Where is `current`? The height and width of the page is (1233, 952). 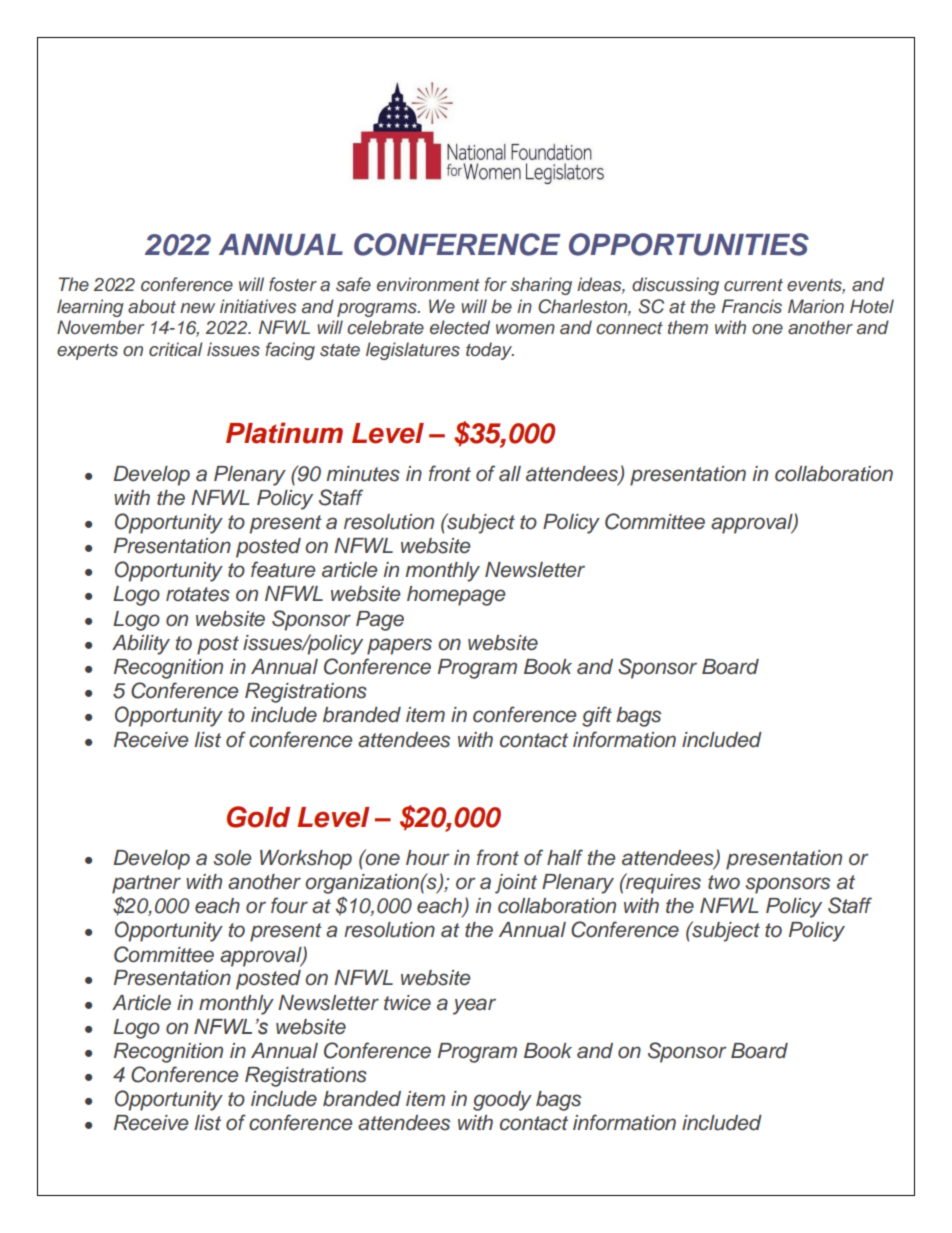 current is located at coordinates (753, 285).
